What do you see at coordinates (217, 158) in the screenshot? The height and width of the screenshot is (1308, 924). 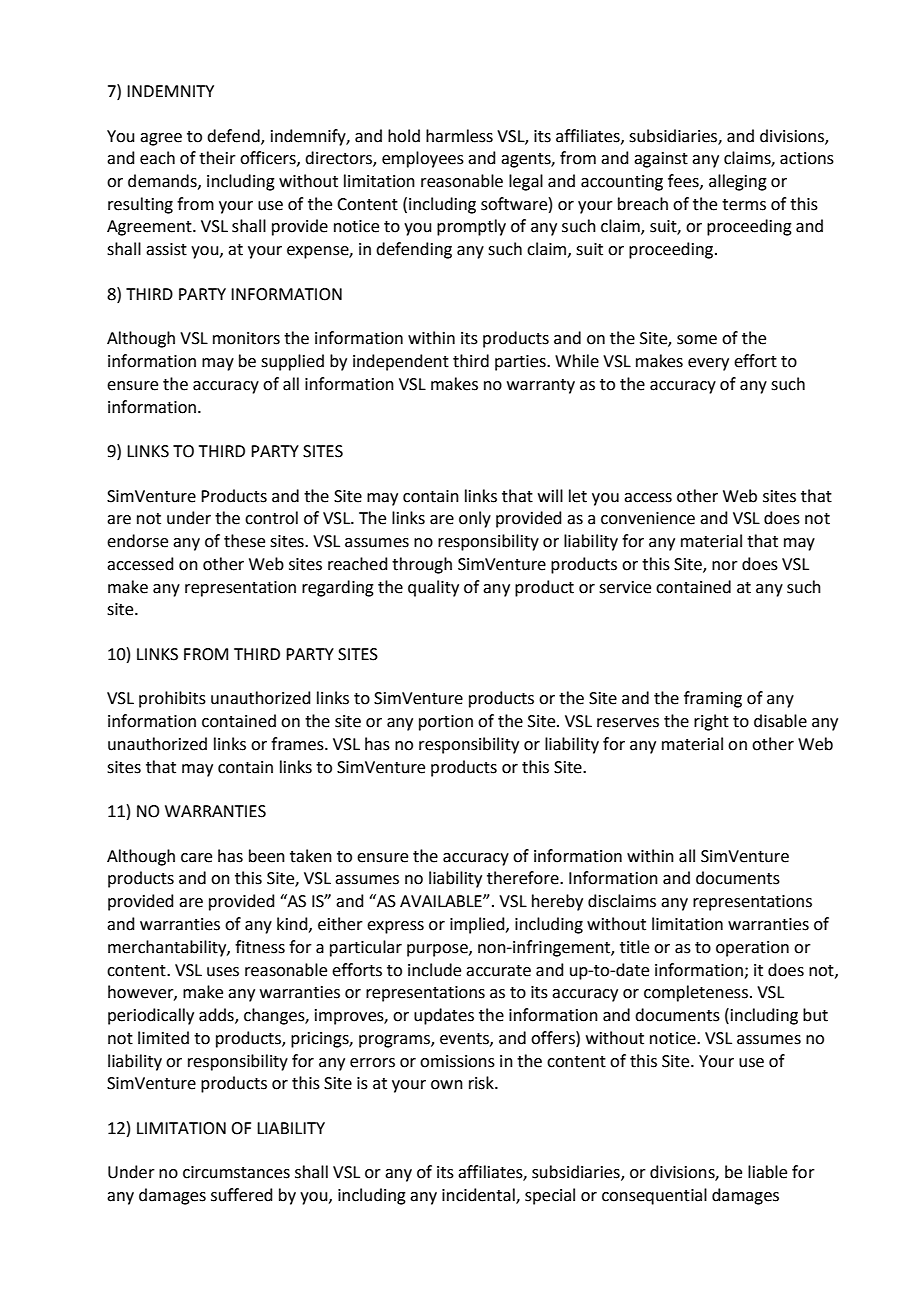 I see `their` at bounding box center [217, 158].
